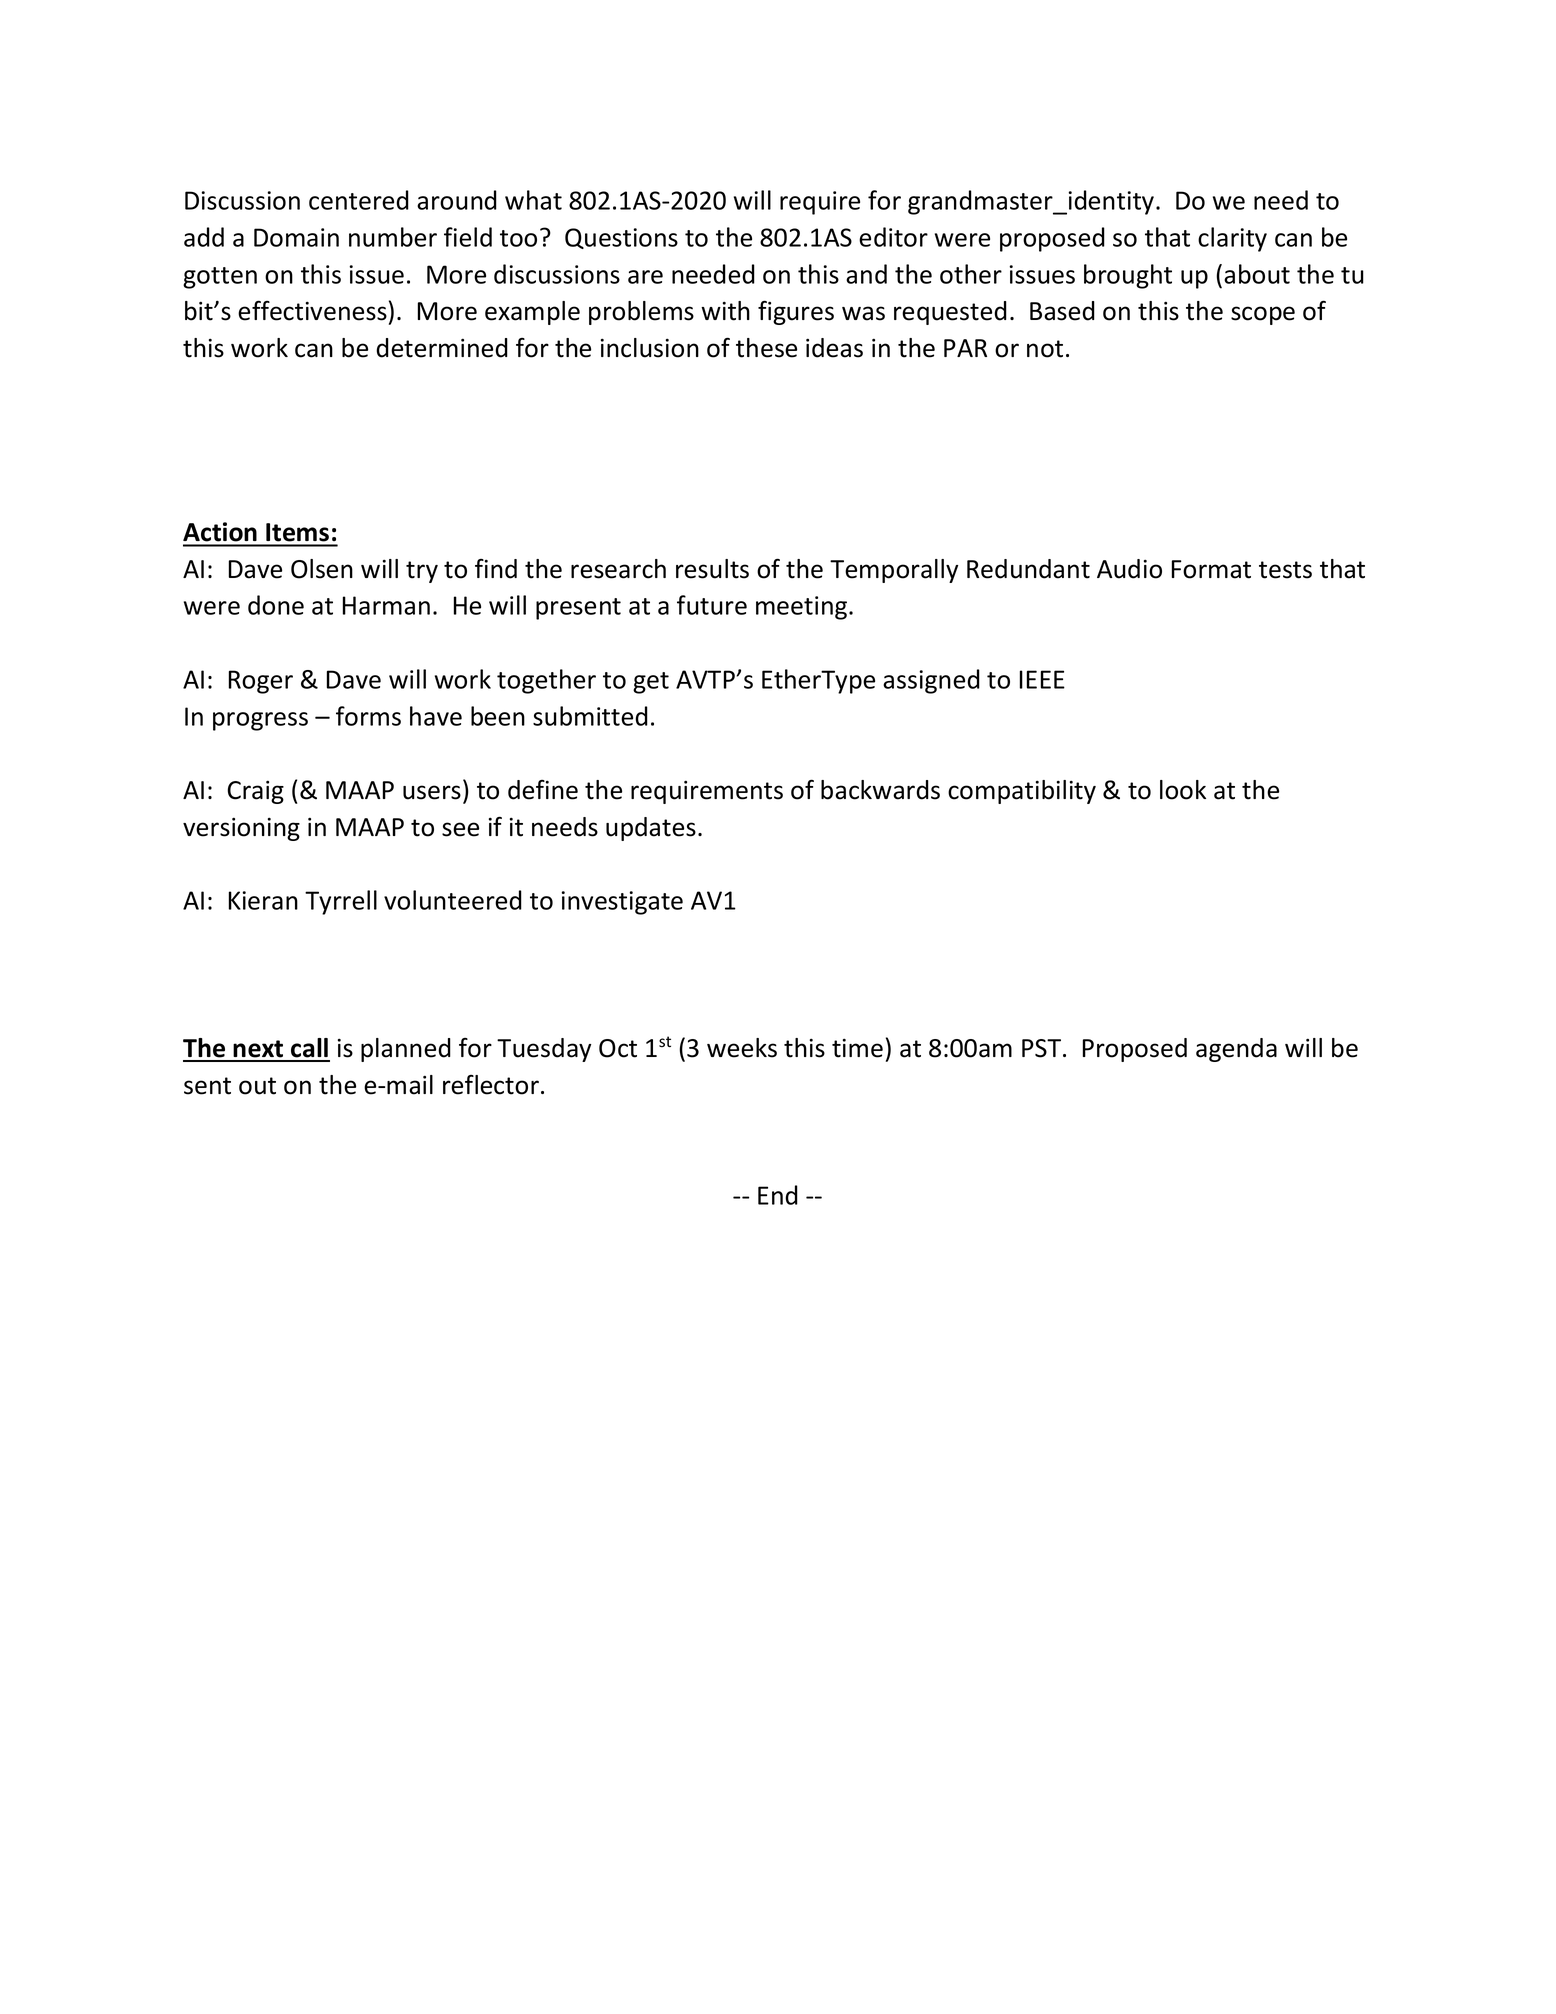 This screenshot has height=2014, width=1556. Describe the element at coordinates (742, 1048) in the screenshot. I see `weeks` at that location.
